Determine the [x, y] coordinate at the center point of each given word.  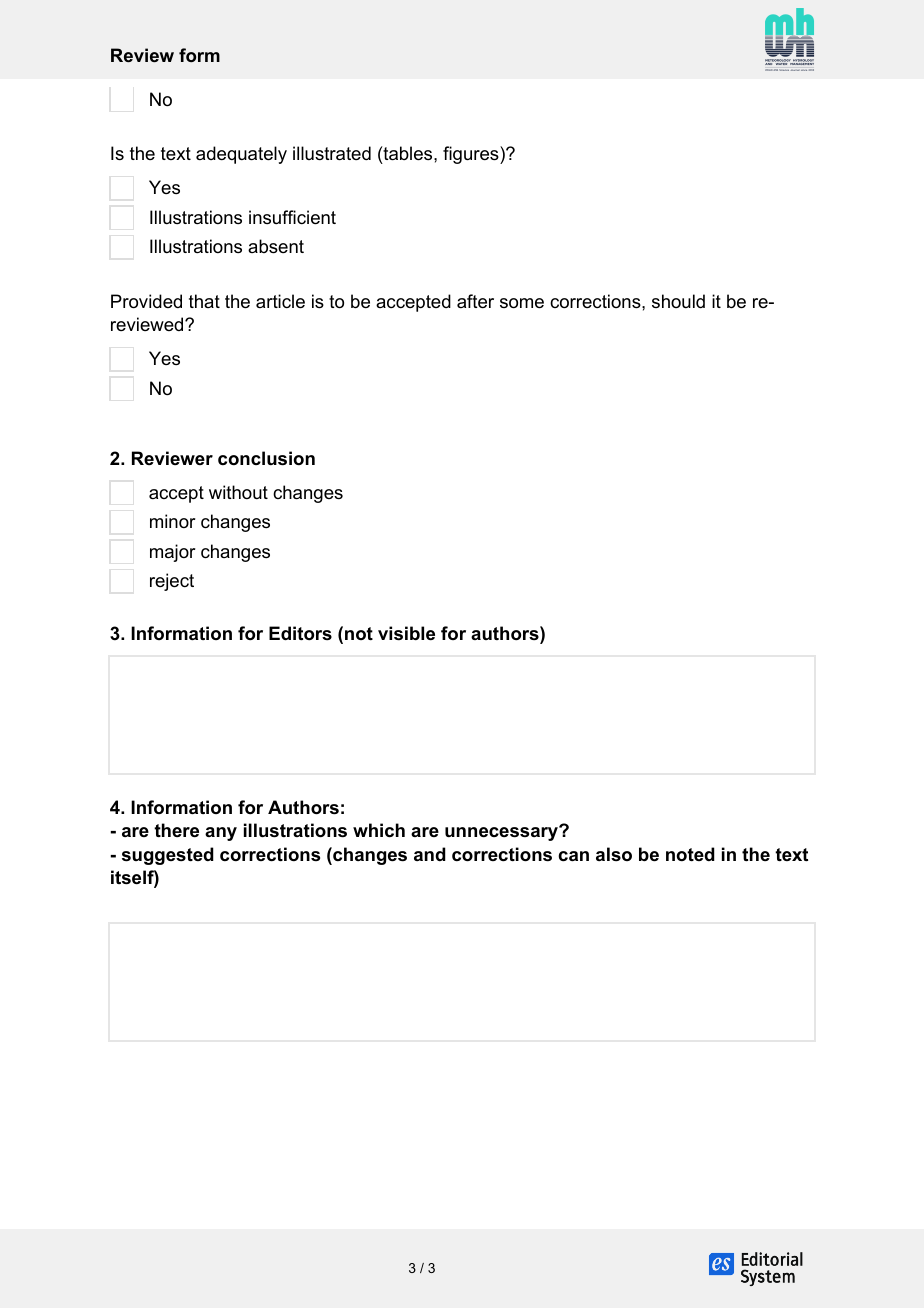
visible [406, 633]
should [678, 301]
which [379, 830]
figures [472, 155]
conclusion [266, 458]
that [204, 301]
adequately [241, 155]
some [522, 303]
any [221, 834]
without [238, 492]
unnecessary [502, 833]
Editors [300, 633]
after [475, 301]
